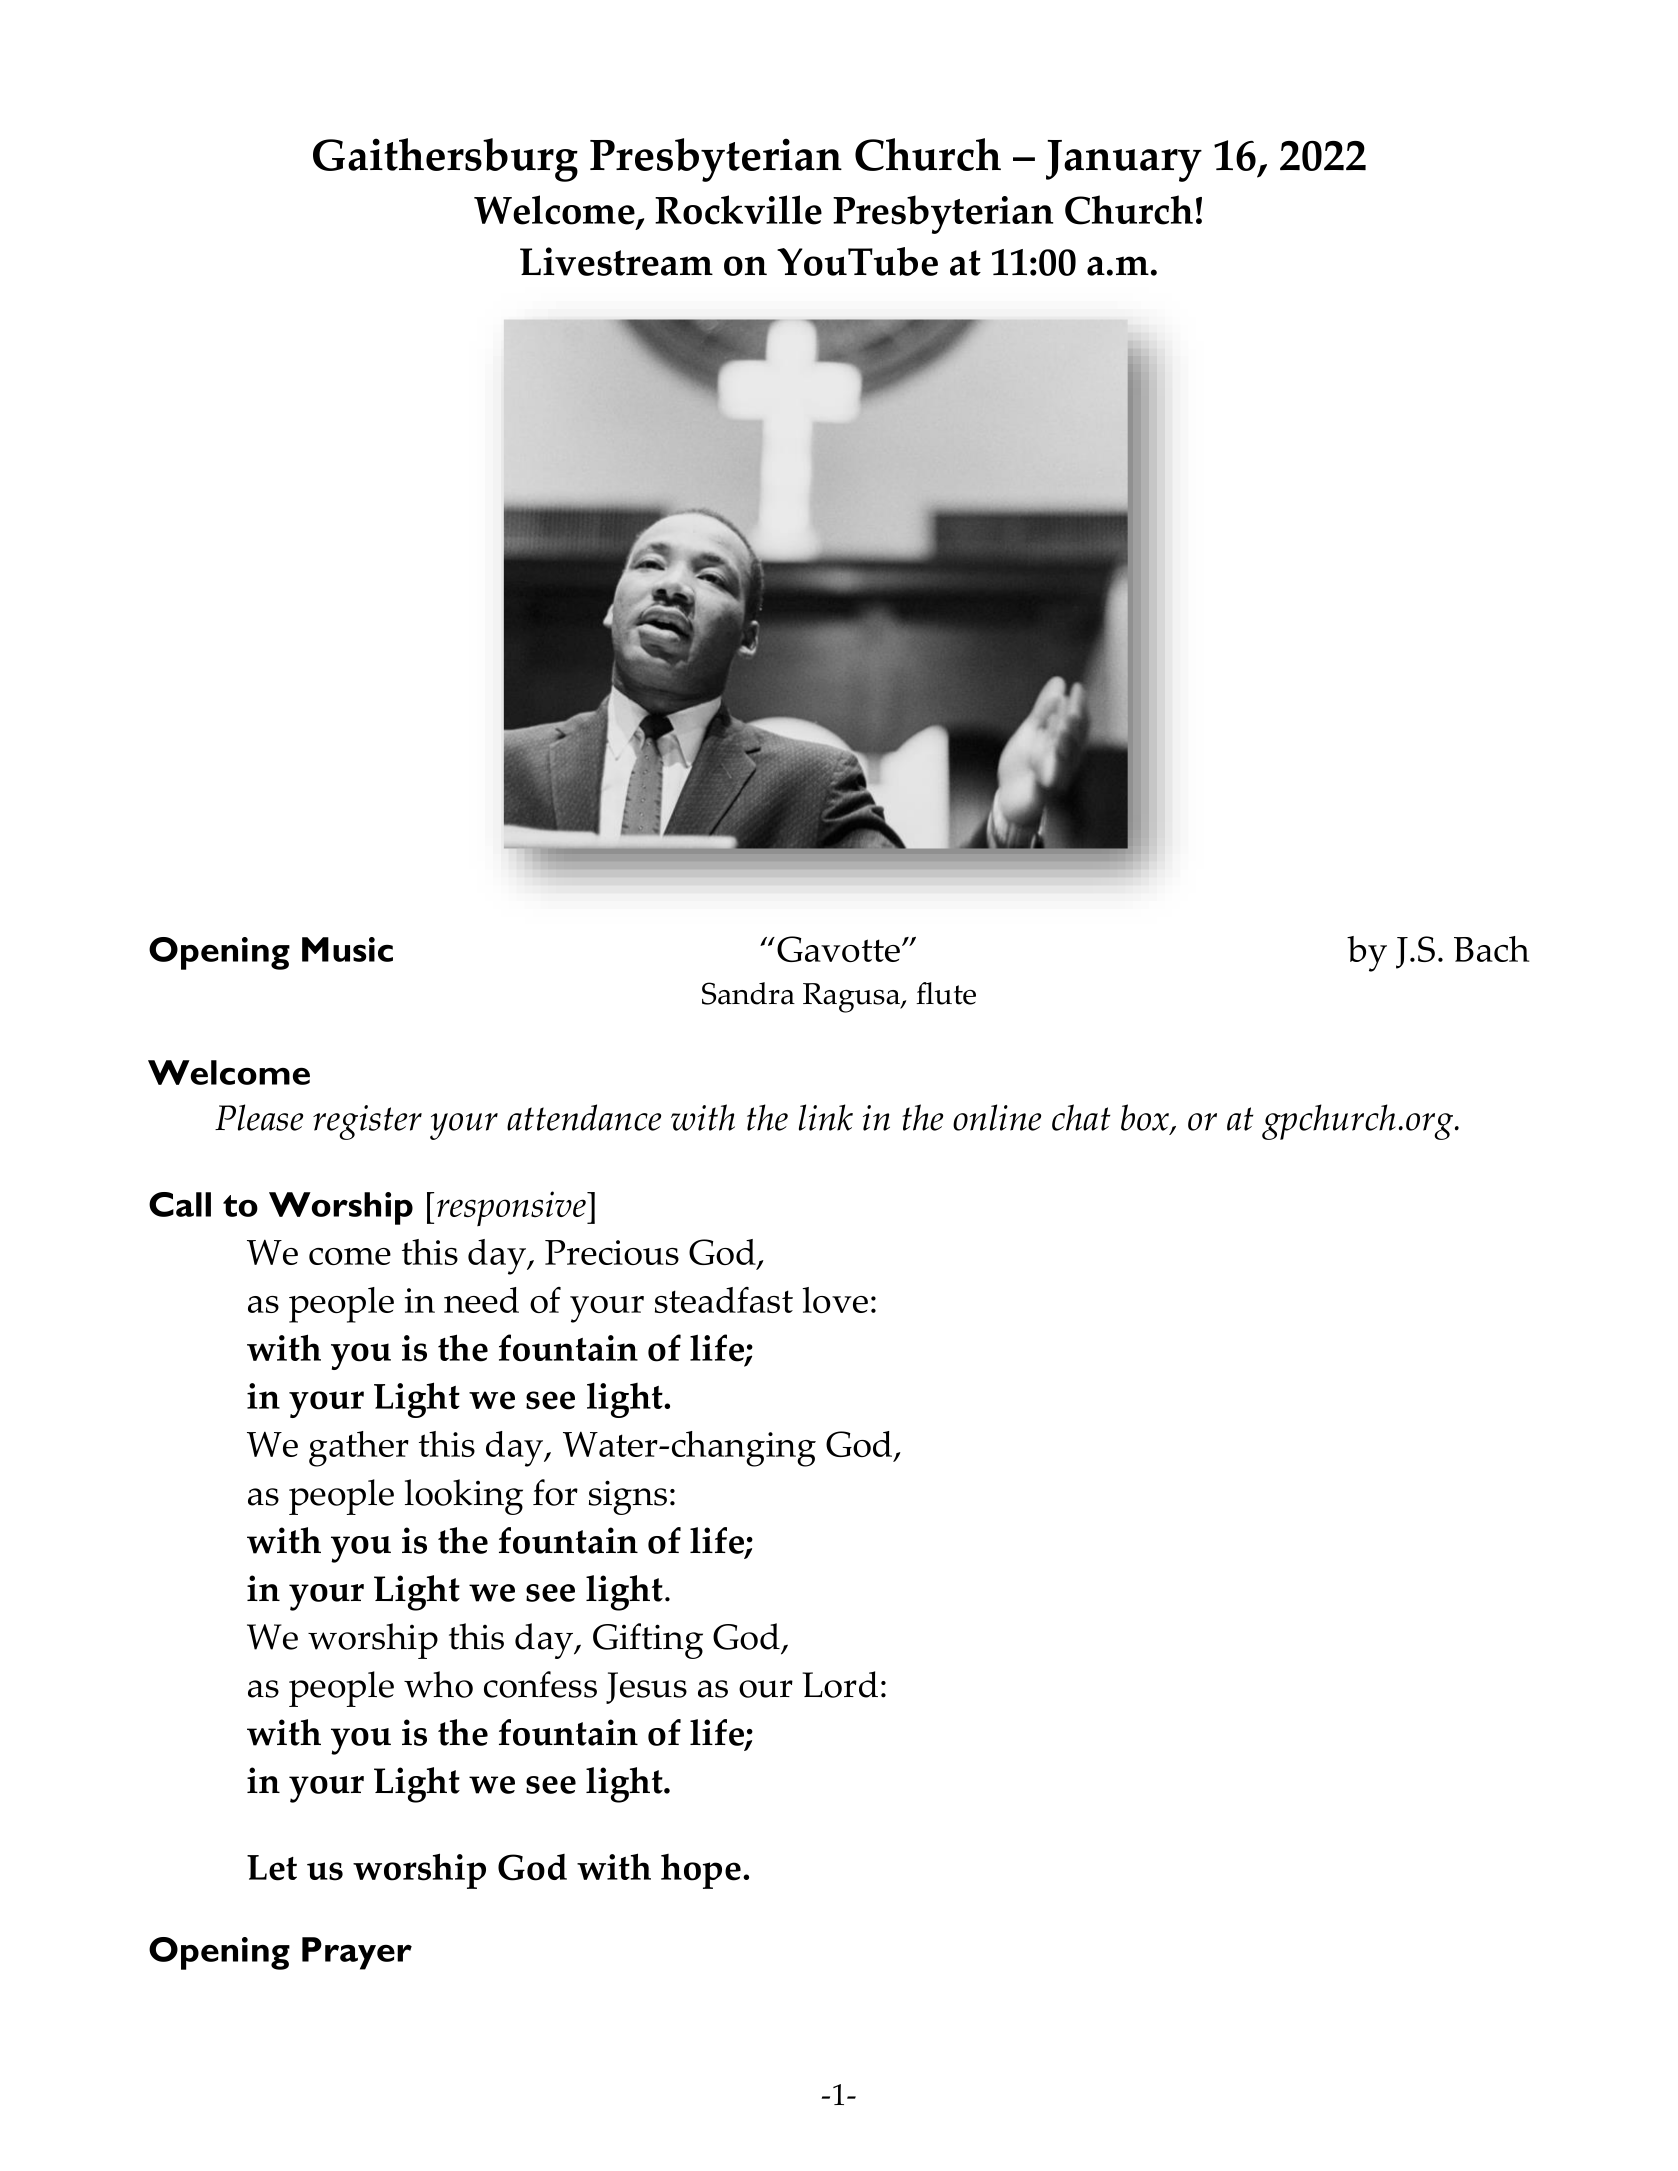  What do you see at coordinates (347, 949) in the screenshot?
I see `Music` at bounding box center [347, 949].
